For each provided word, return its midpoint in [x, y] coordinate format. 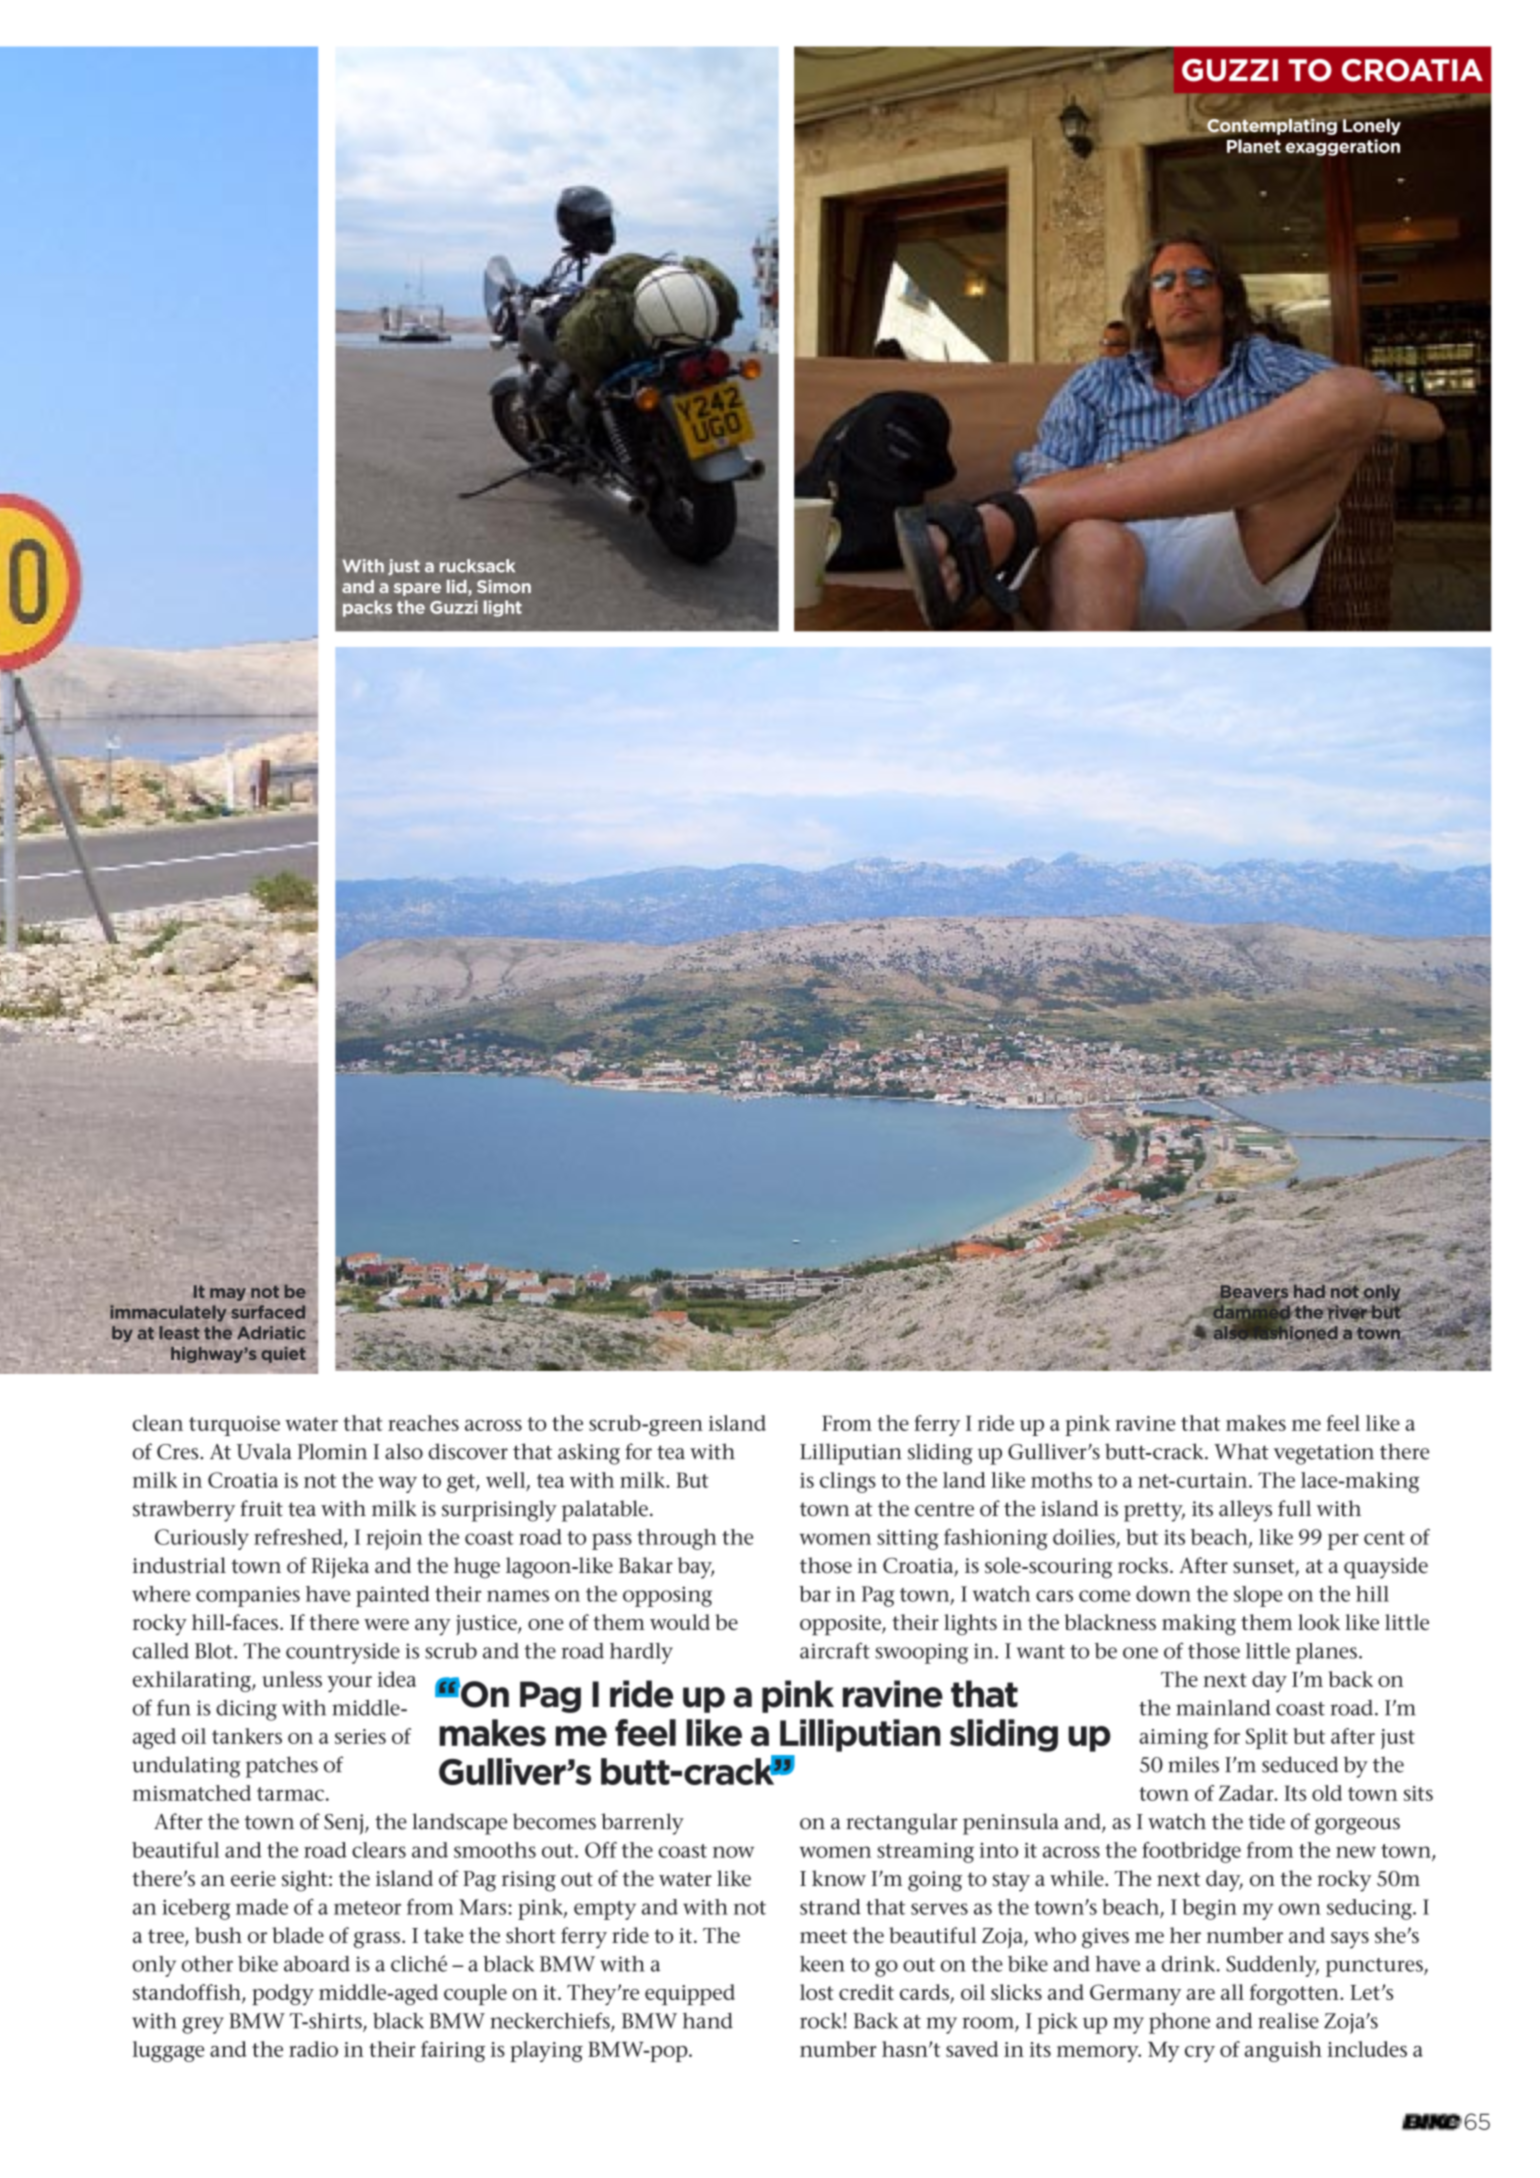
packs [367, 608]
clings [848, 1482]
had [1309, 1291]
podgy [283, 1994]
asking [589, 1454]
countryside [343, 1653]
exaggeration [1342, 147]
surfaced [268, 1312]
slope [1258, 1596]
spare [417, 589]
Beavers [1254, 1292]
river [1348, 1313]
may [228, 1294]
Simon [504, 586]
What [1241, 1451]
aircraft [835, 1650]
